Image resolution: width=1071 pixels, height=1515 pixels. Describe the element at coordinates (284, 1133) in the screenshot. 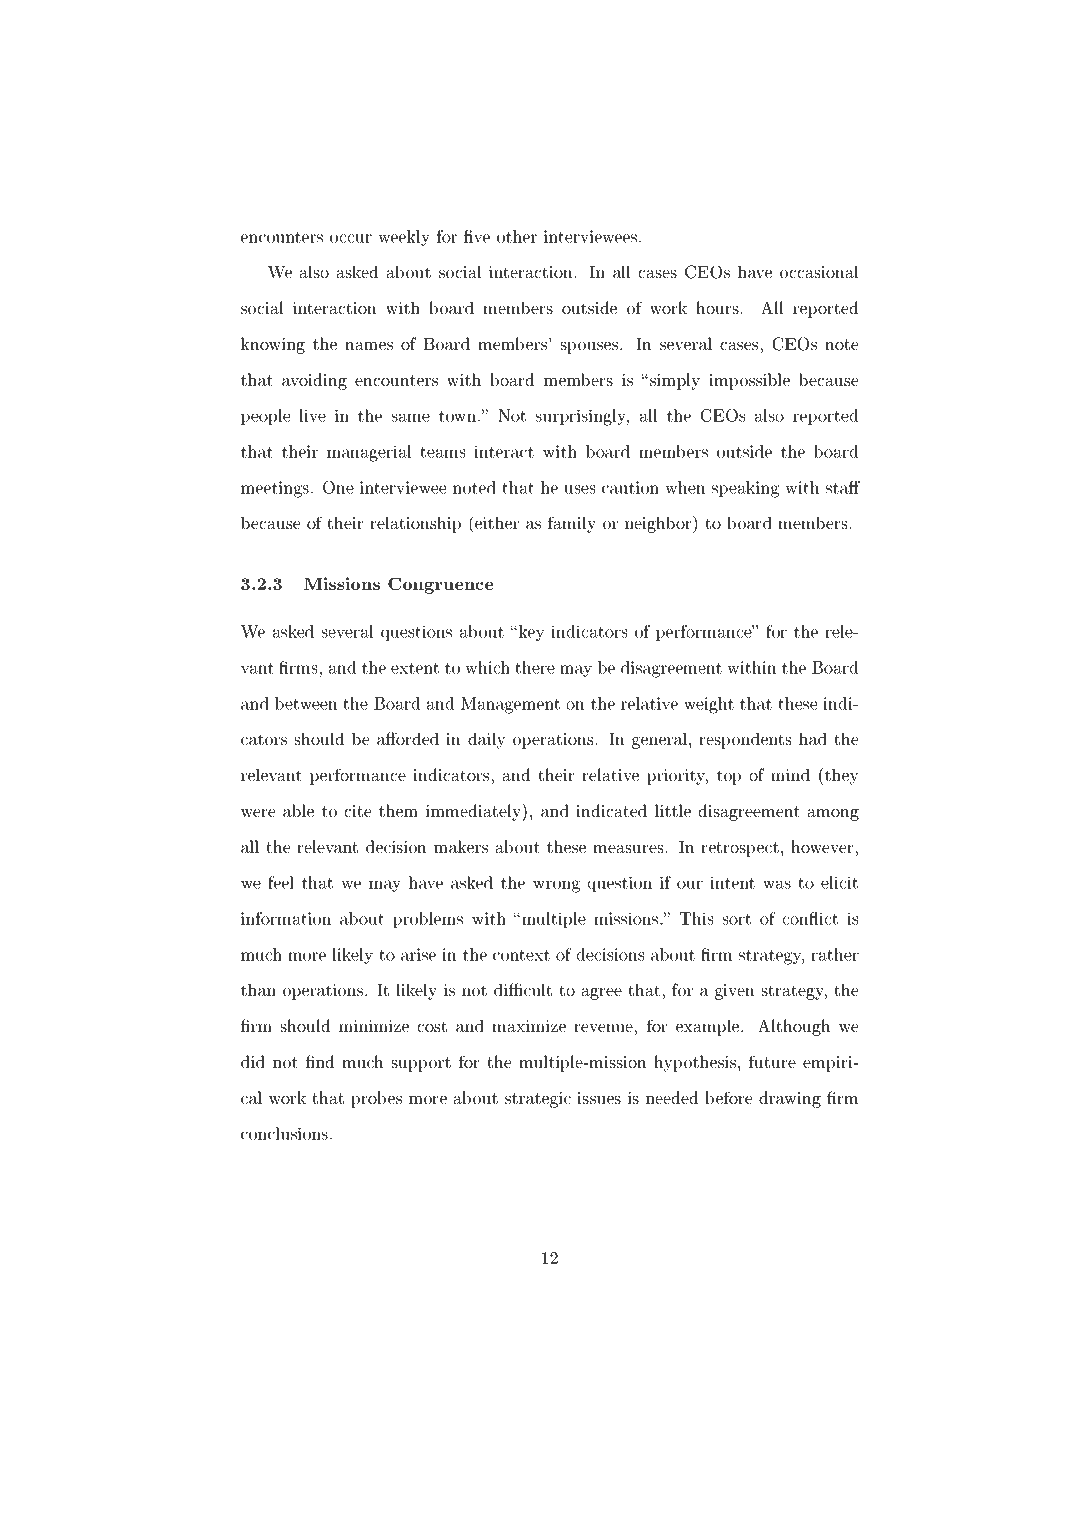

I see `conclusions` at that location.
